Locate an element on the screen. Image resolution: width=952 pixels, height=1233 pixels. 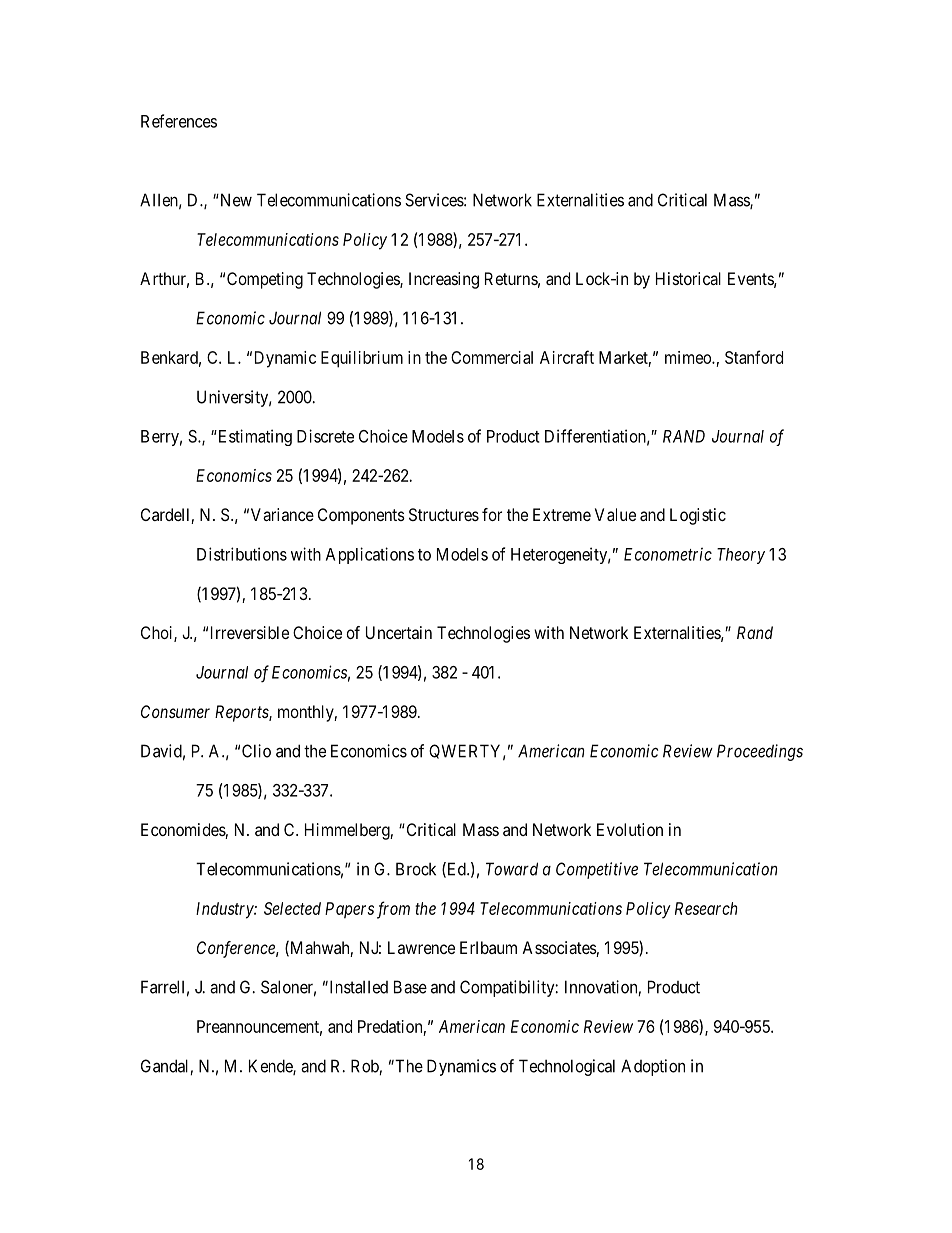
Logistic is located at coordinates (698, 516).
